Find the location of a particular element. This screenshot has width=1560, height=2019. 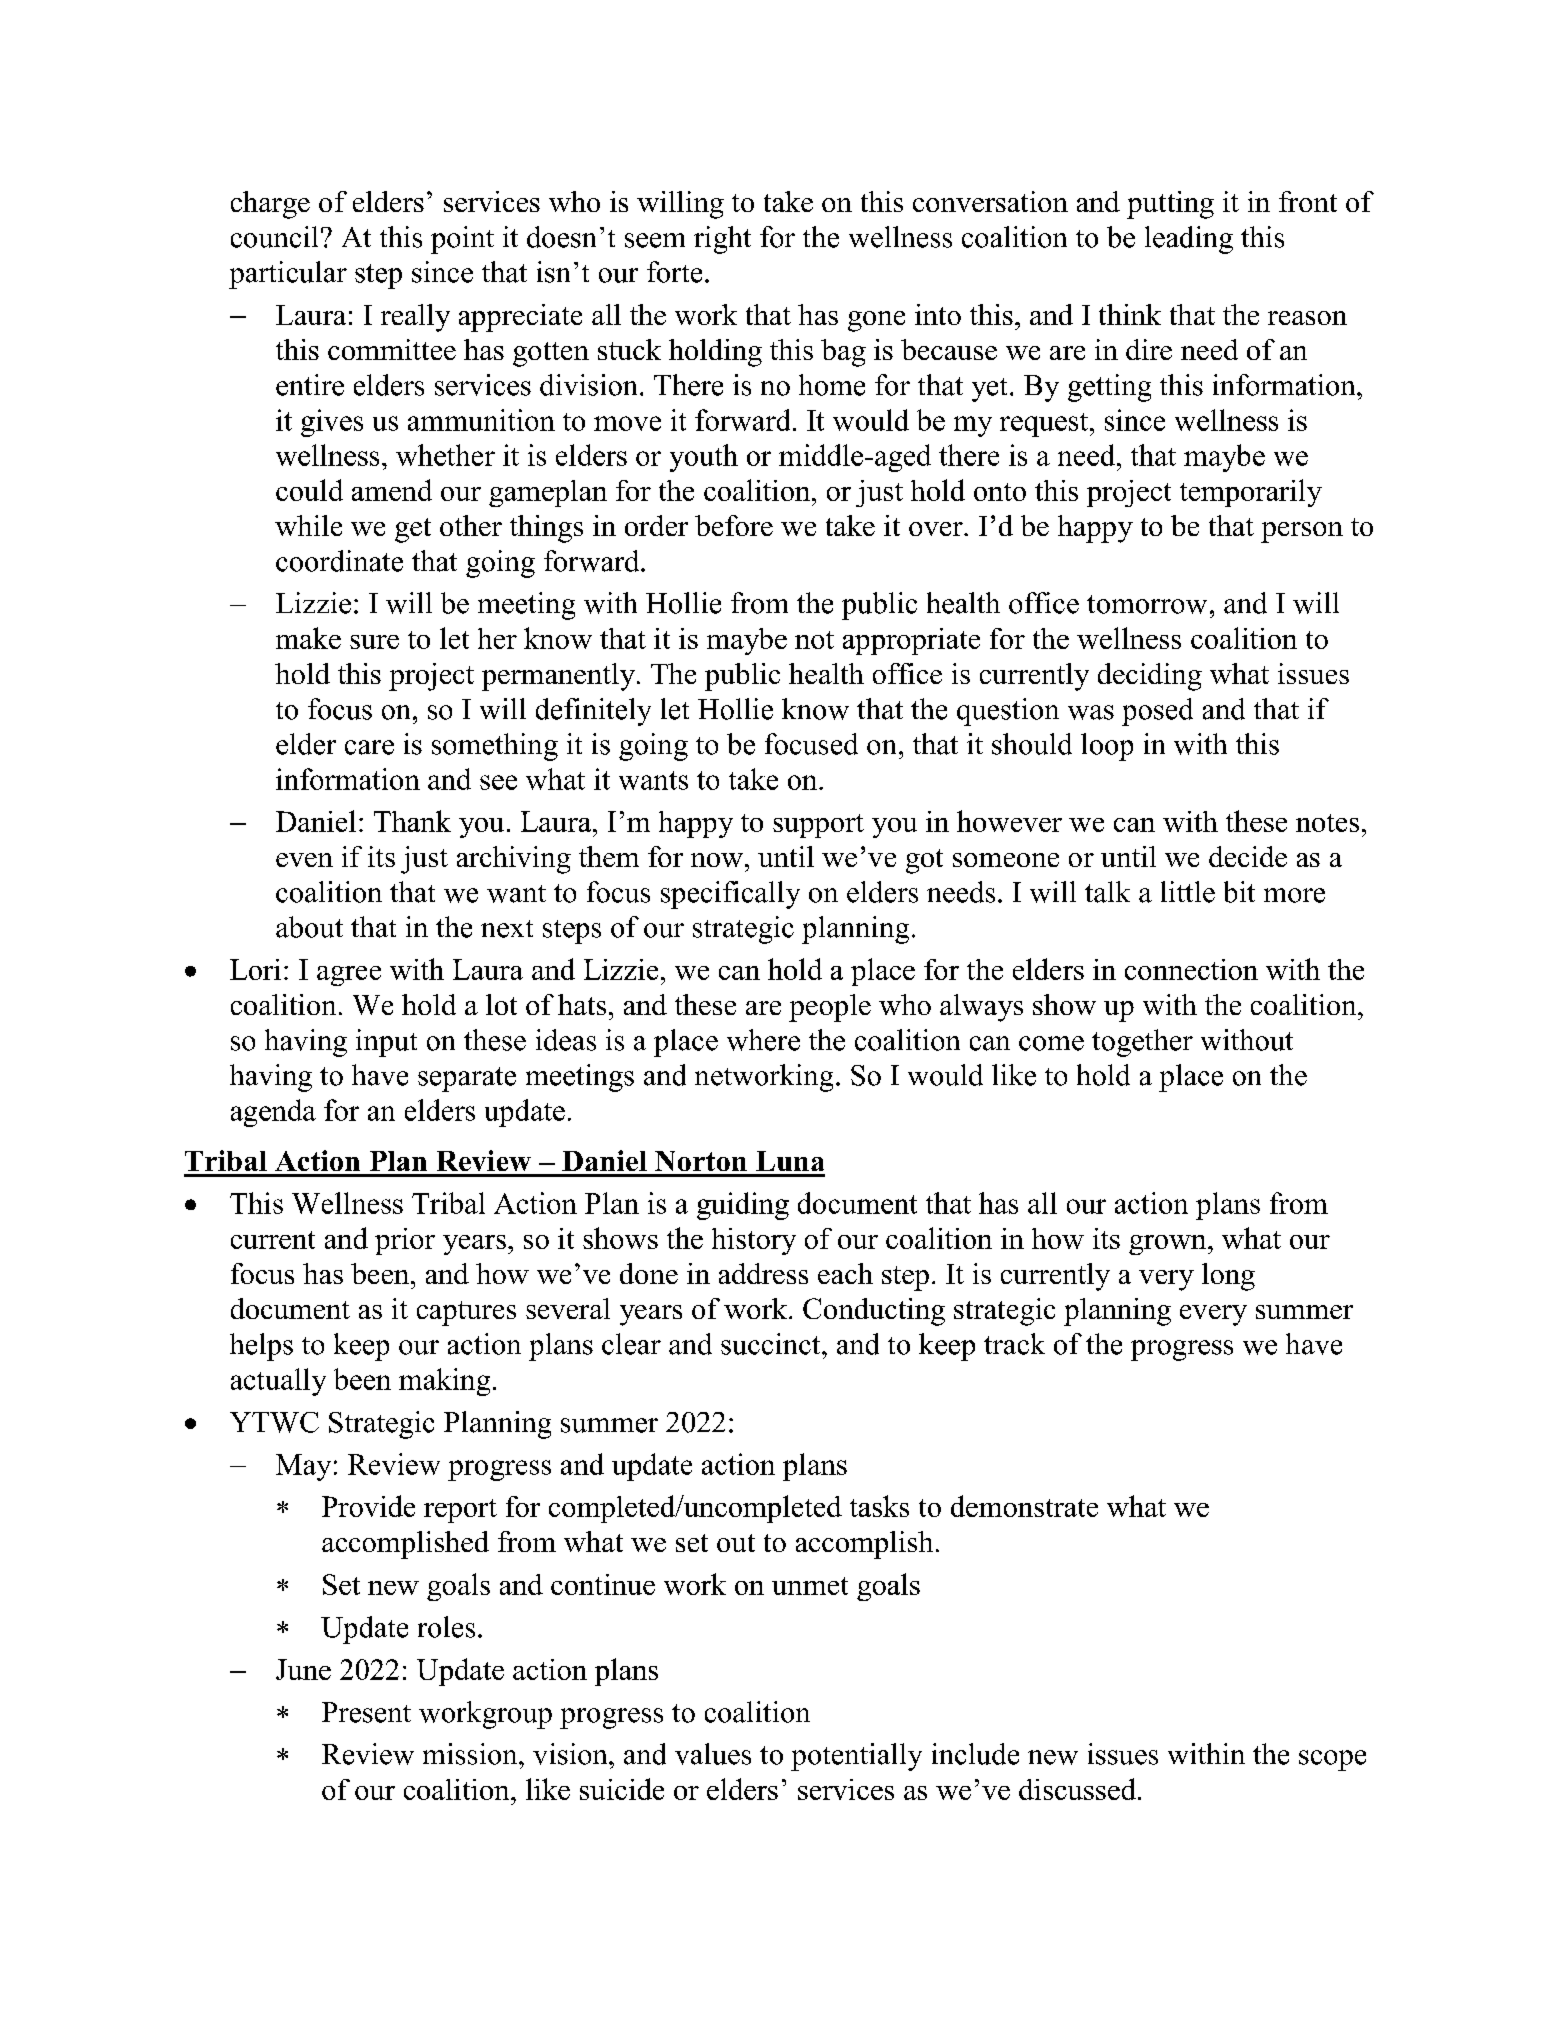

people is located at coordinates (830, 1008).
